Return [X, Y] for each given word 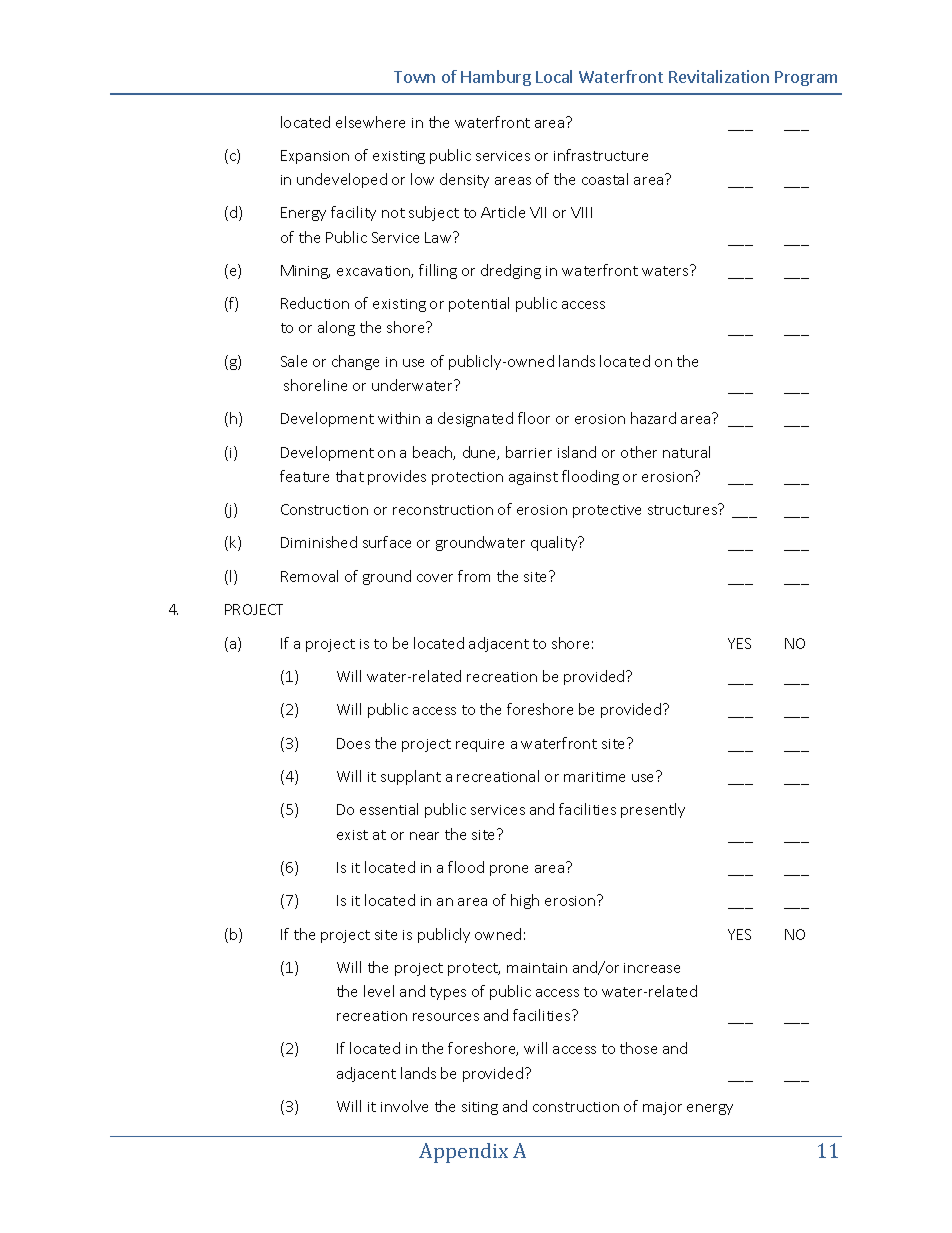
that [350, 476]
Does [353, 743]
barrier [529, 452]
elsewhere [370, 122]
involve [404, 1106]
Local [554, 76]
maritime [594, 777]
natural [686, 452]
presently [653, 810]
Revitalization [719, 76]
